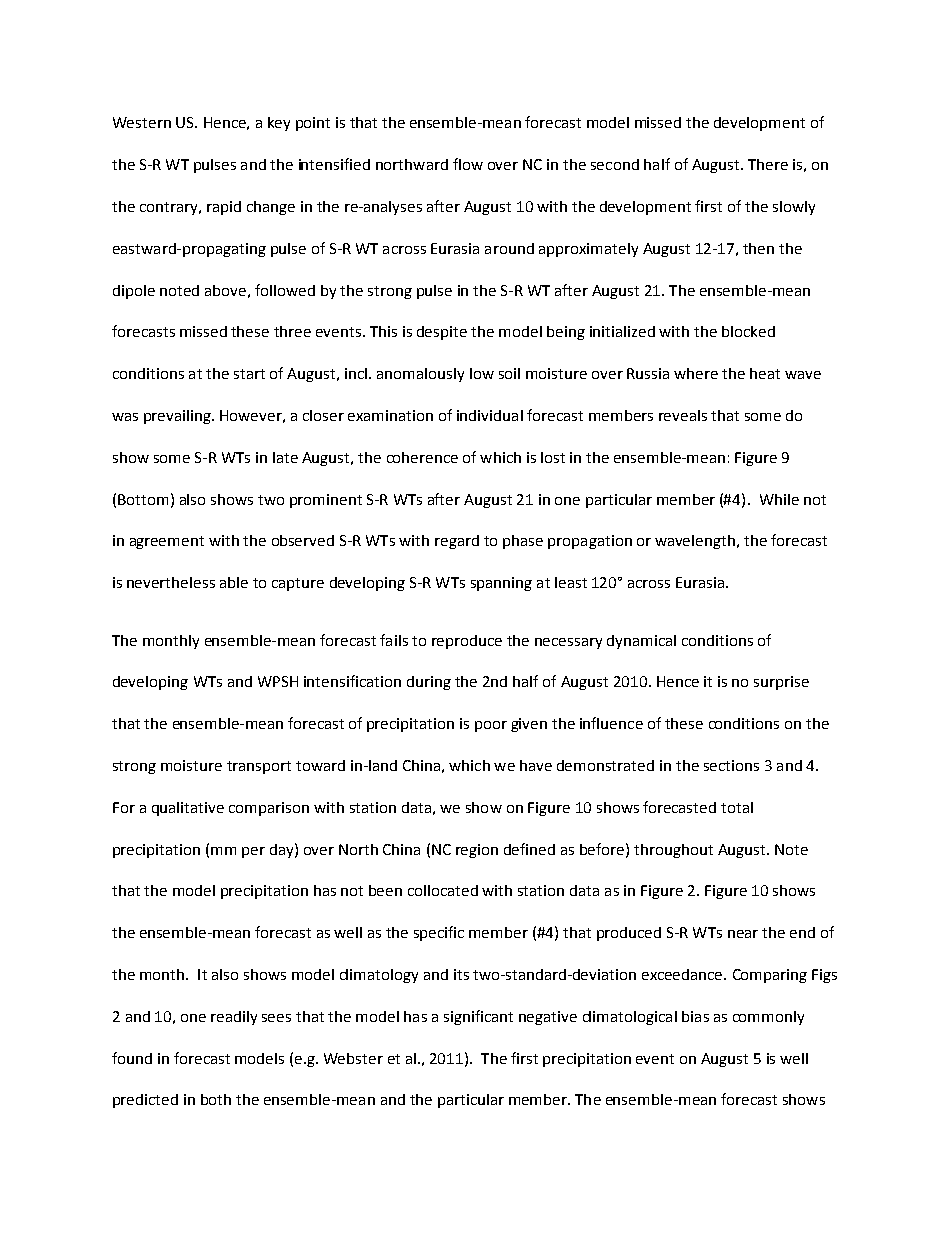  What do you see at coordinates (768, 164) in the screenshot?
I see `There` at bounding box center [768, 164].
